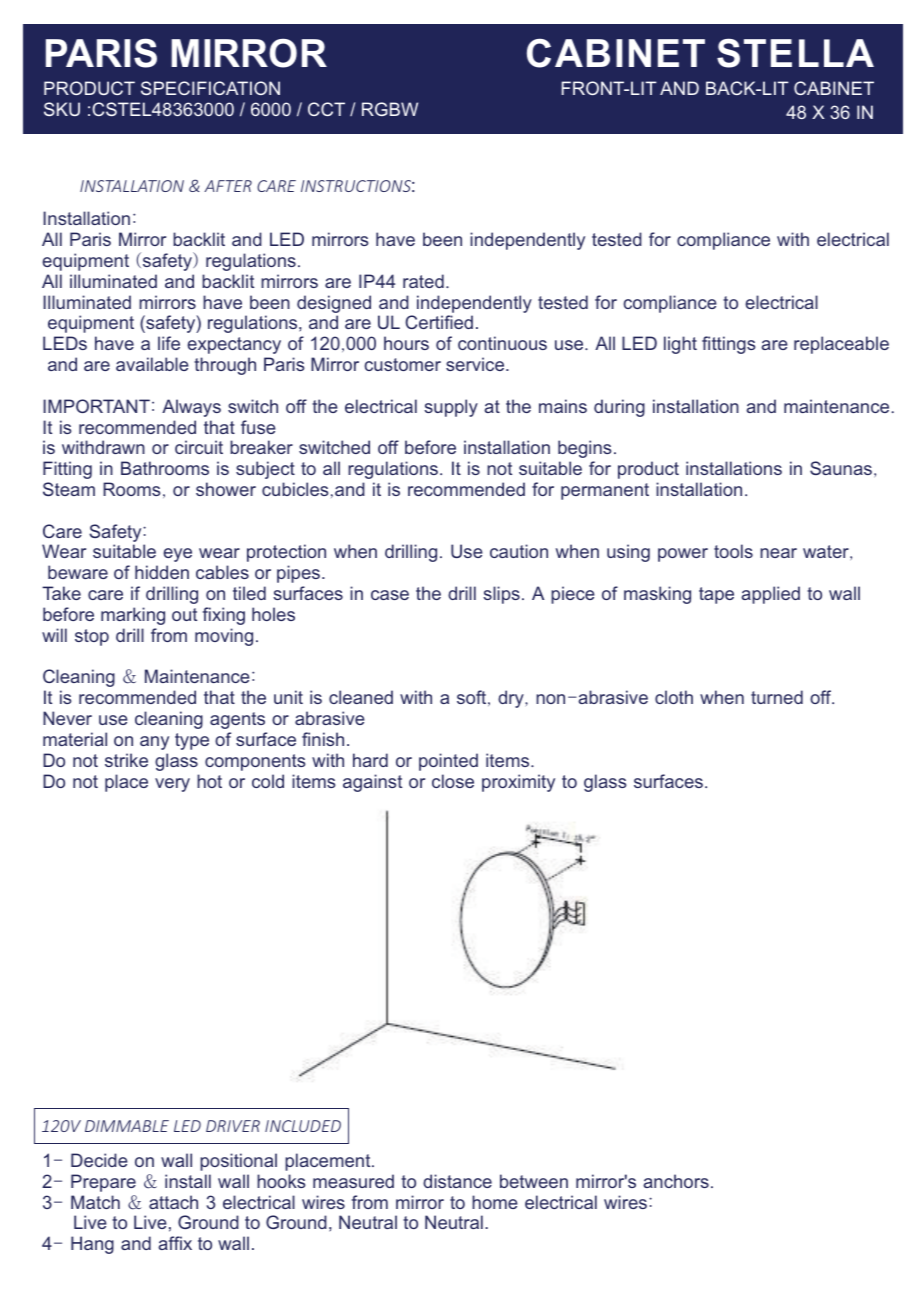 This image has height=1308, width=924. I want to click on applied, so click(770, 595).
